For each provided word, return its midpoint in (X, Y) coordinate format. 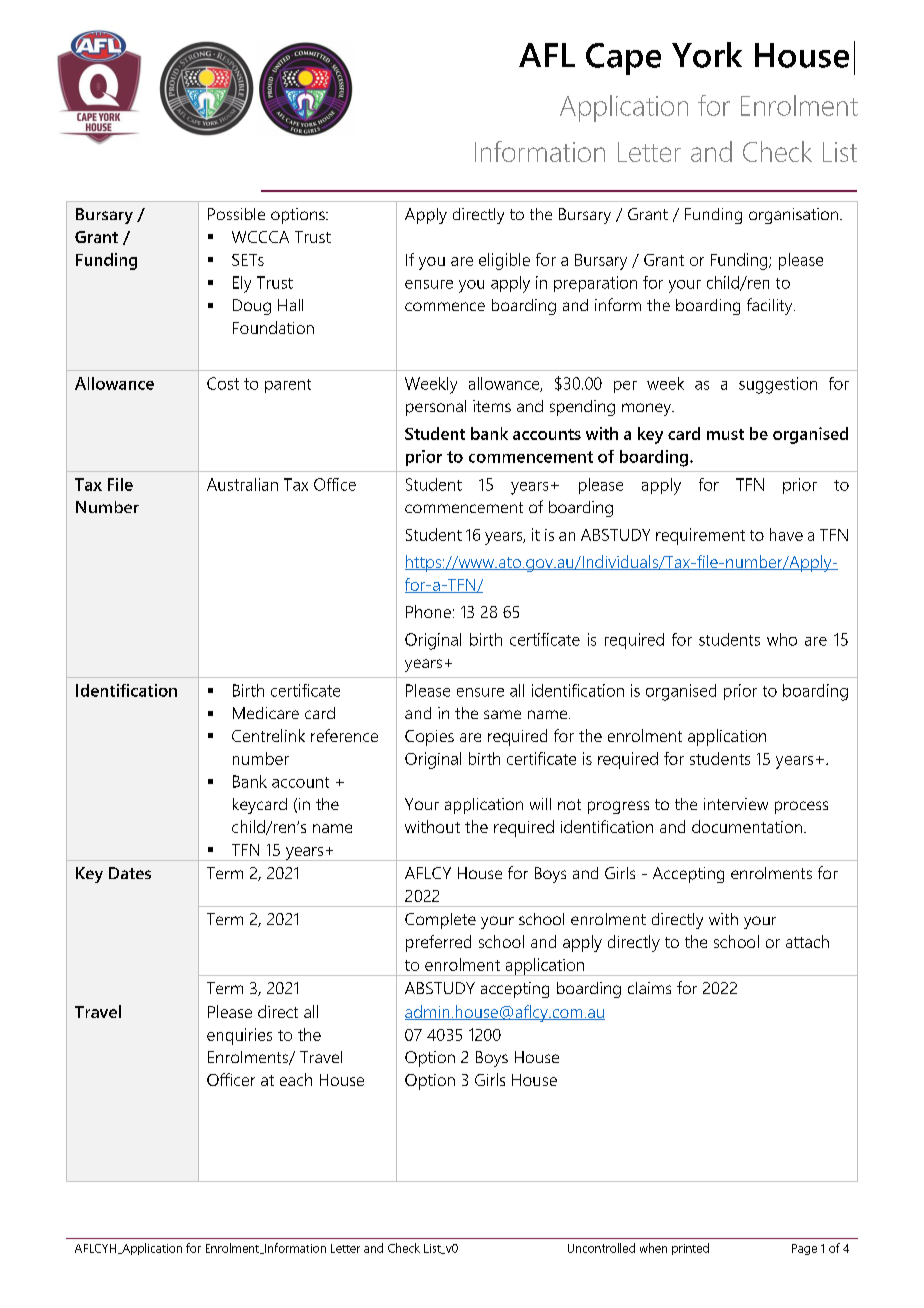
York (707, 55)
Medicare (266, 713)
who (782, 639)
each (296, 1079)
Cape (623, 59)
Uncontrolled (601, 1248)
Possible (236, 214)
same (502, 714)
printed (690, 1249)
